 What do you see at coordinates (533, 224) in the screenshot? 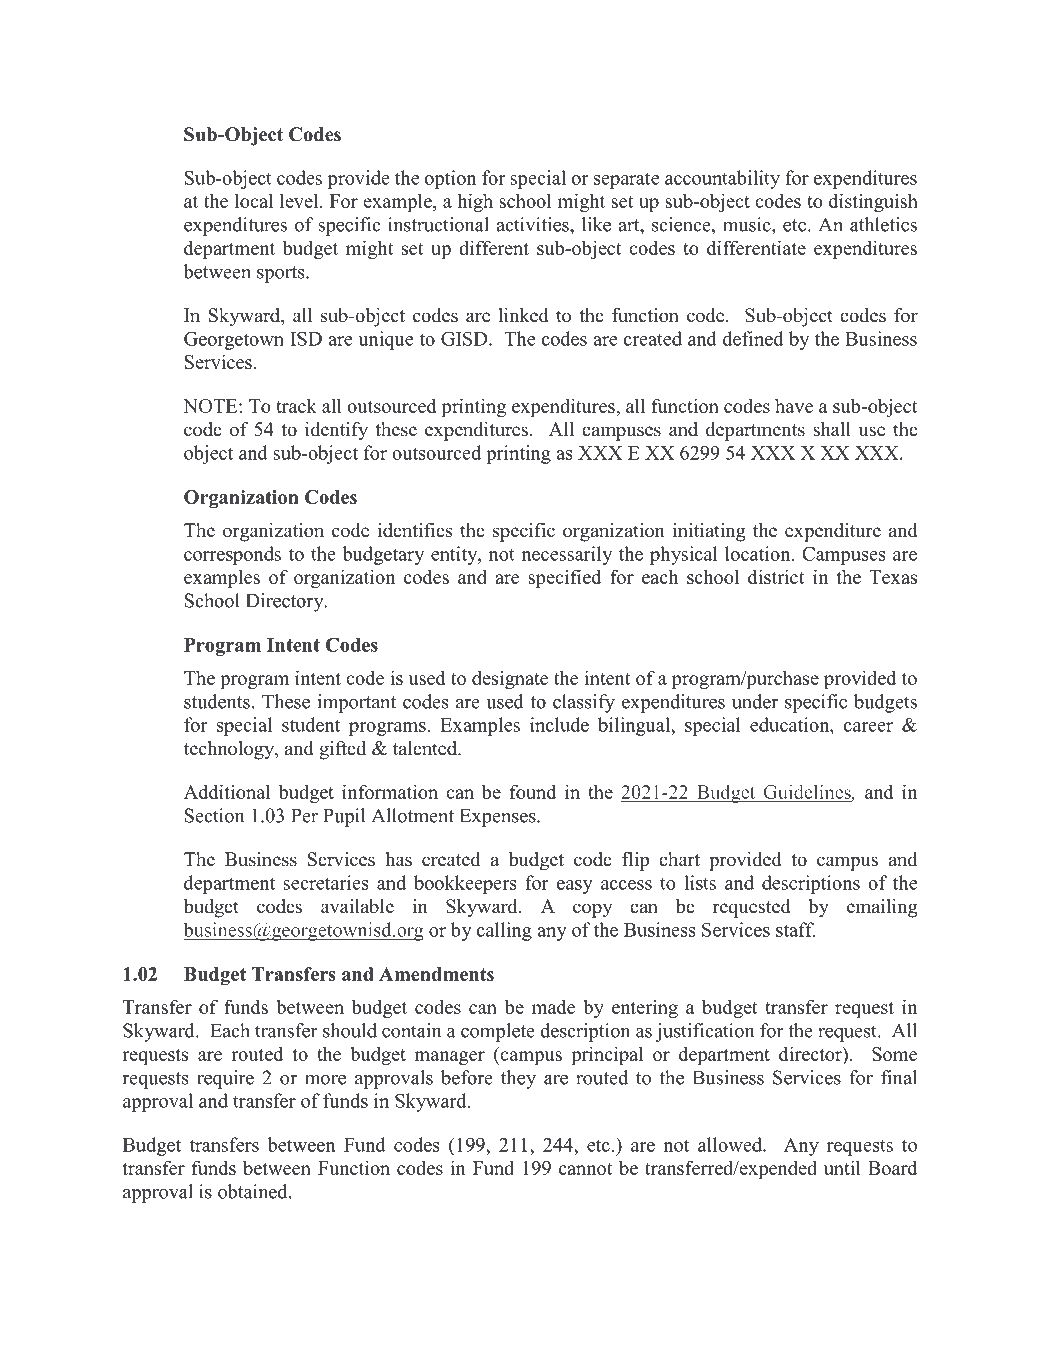
I see `activities` at bounding box center [533, 224].
